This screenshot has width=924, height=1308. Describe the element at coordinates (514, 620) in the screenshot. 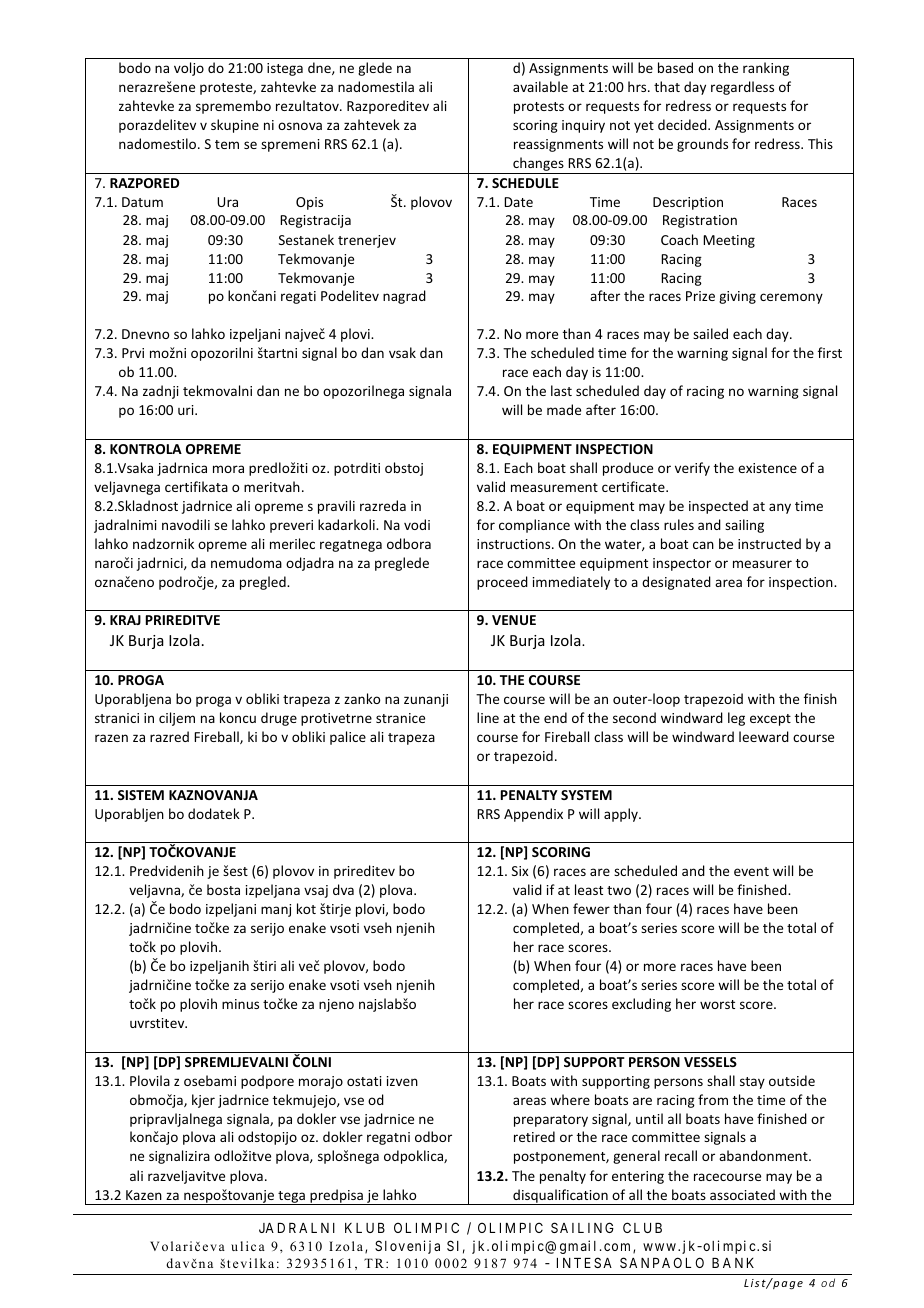

I see `VENUE` at that location.
